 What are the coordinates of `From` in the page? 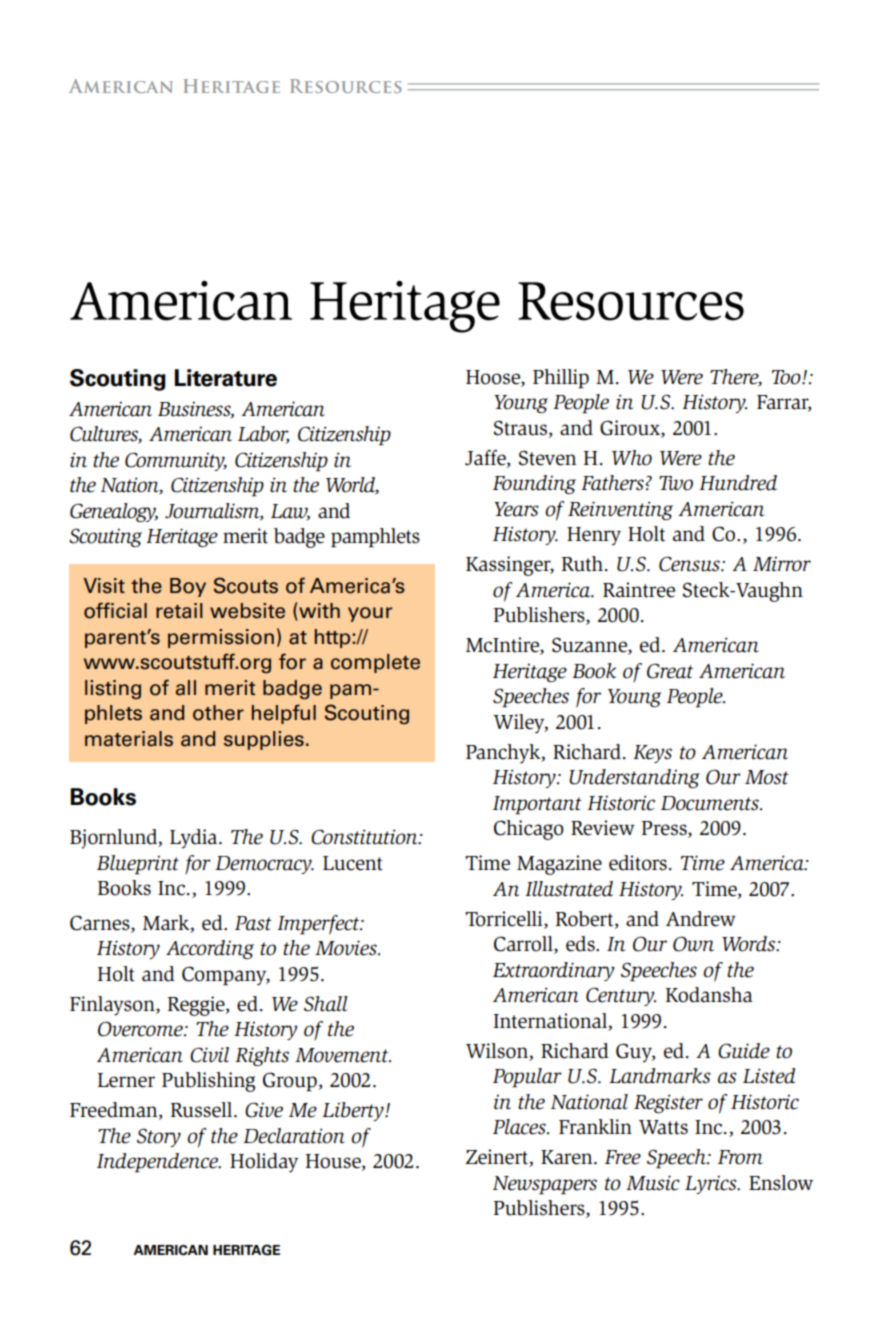 It's located at (740, 1157).
